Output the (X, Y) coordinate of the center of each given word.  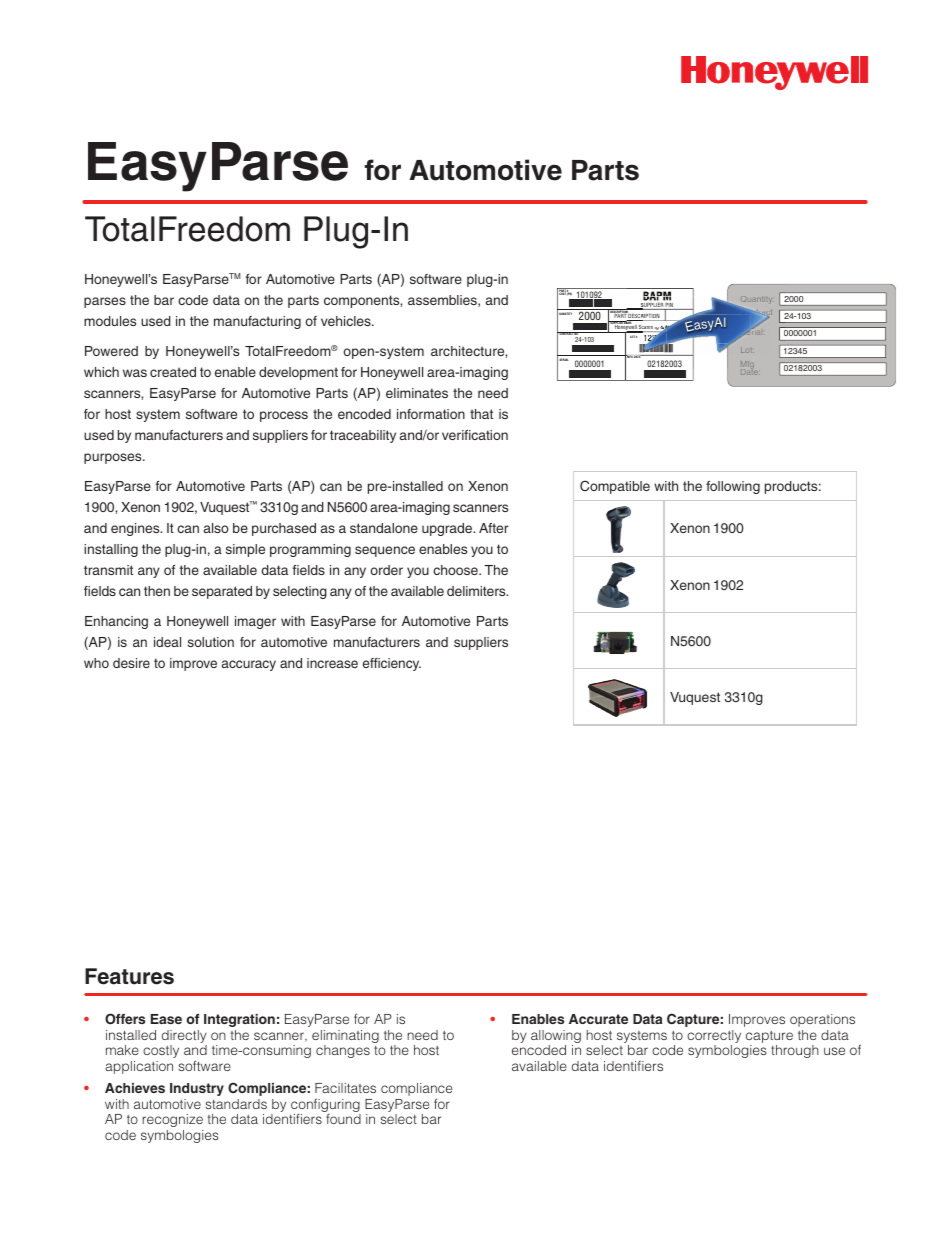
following (733, 487)
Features (129, 976)
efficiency (392, 664)
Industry (197, 1089)
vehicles (347, 321)
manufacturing (257, 322)
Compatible (615, 487)
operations (822, 1020)
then (157, 591)
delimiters (477, 591)
